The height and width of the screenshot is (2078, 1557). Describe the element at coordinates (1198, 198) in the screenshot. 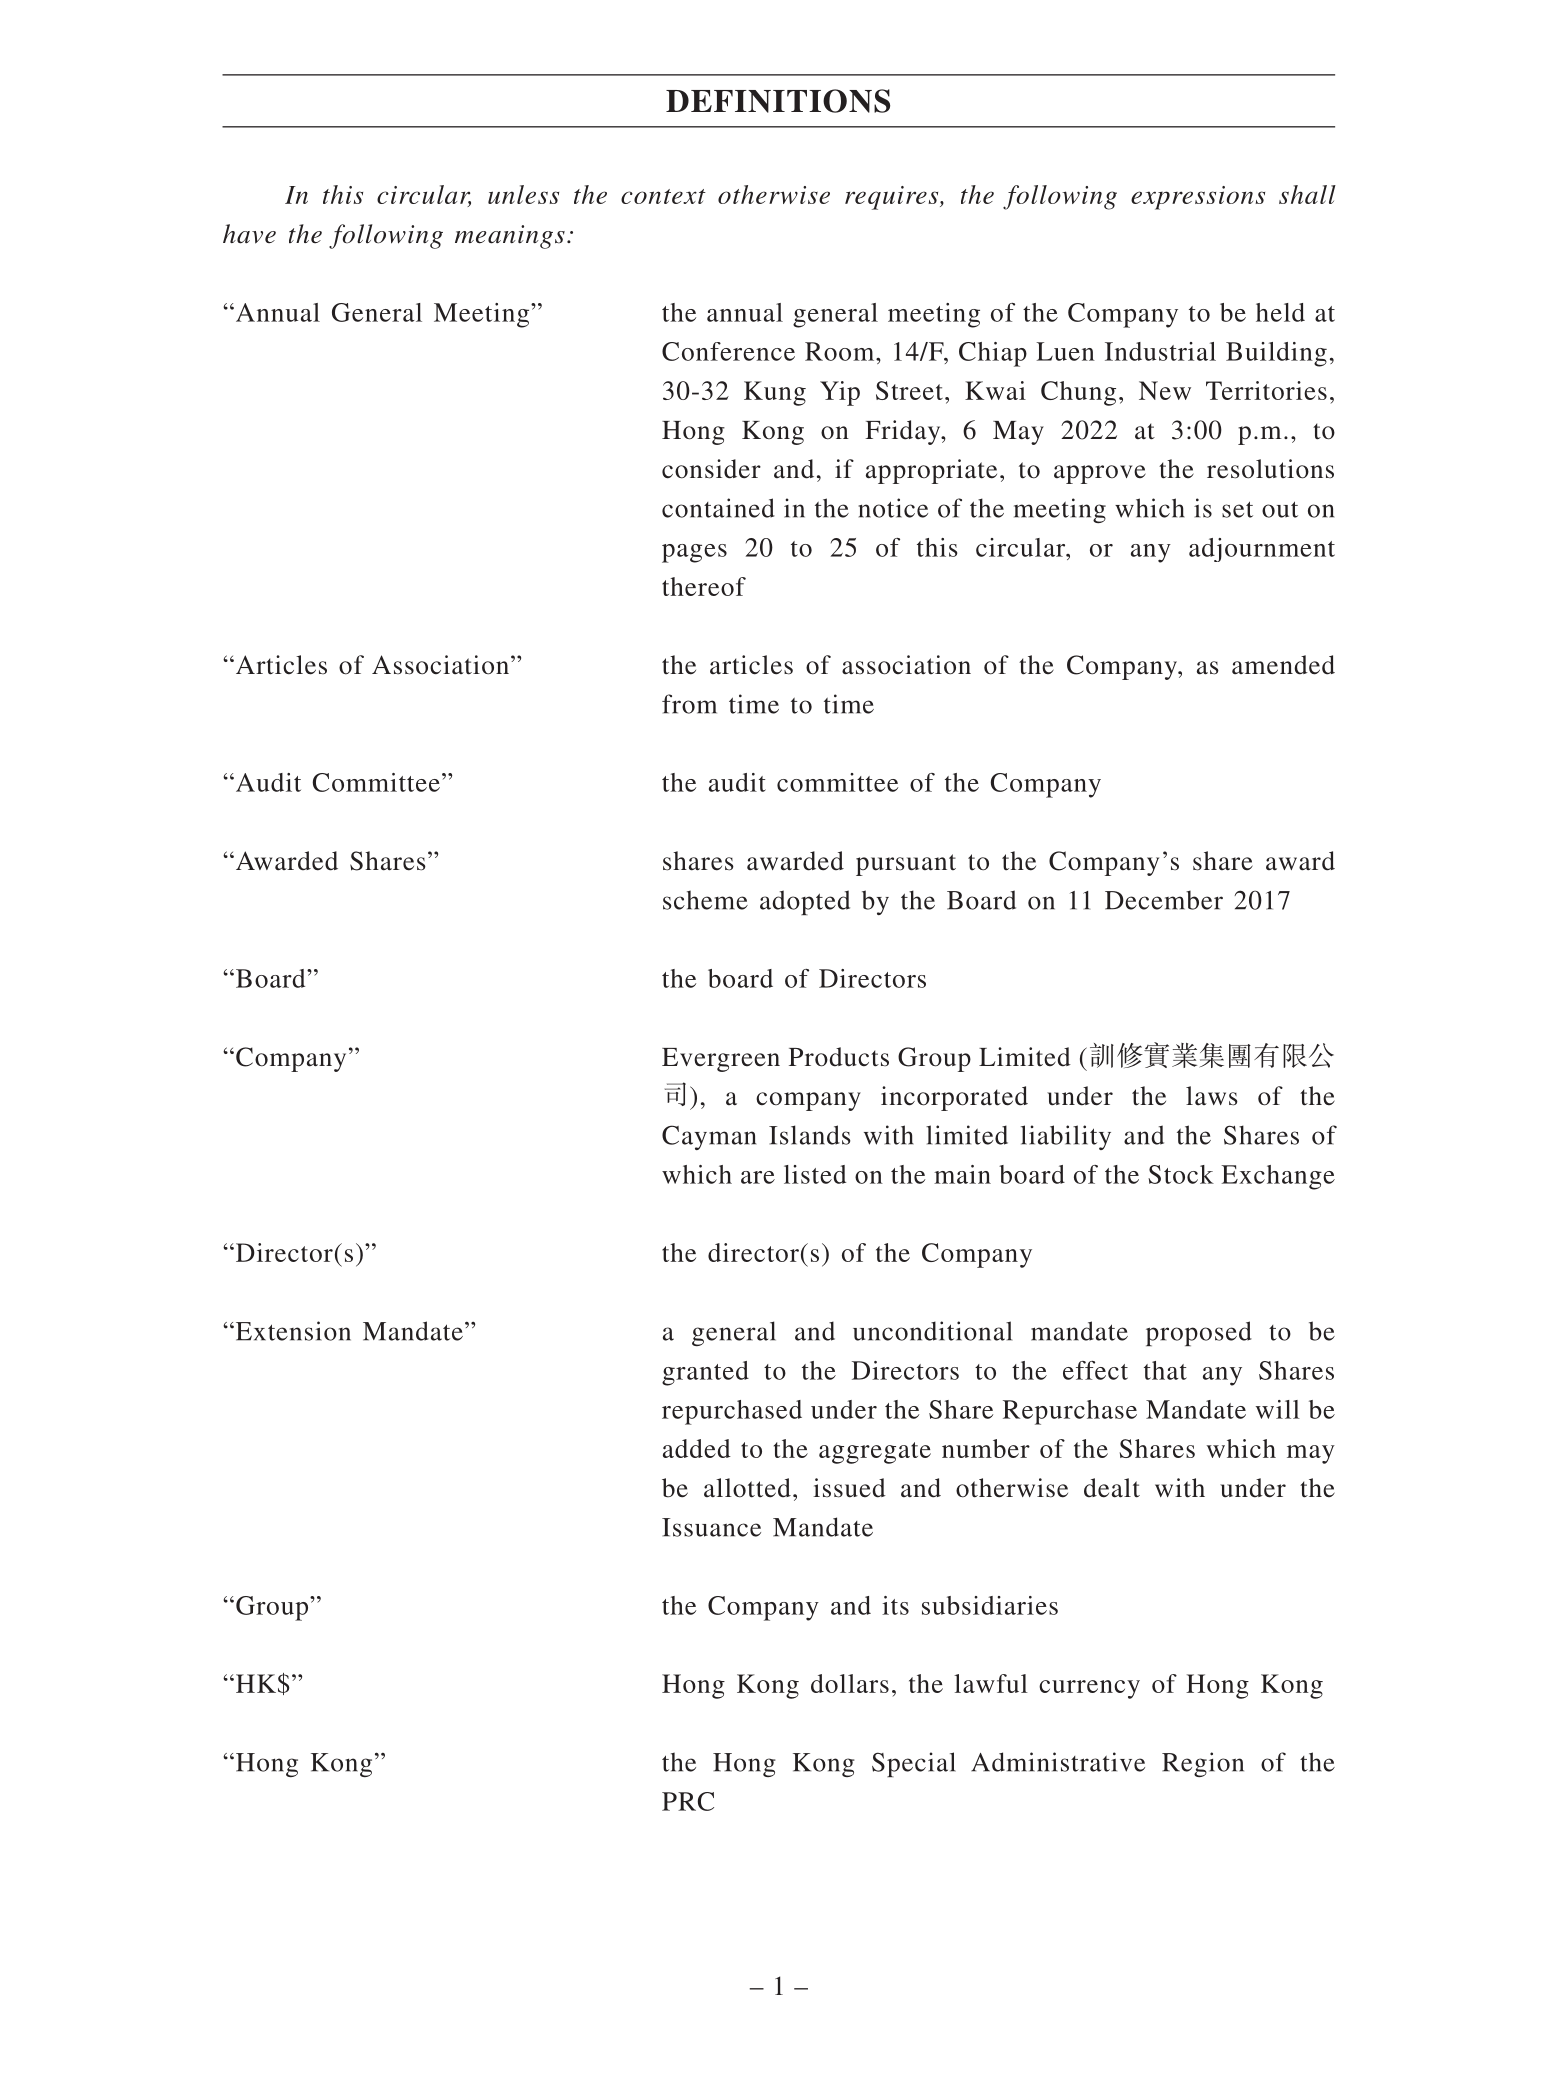

I see `expressions` at that location.
